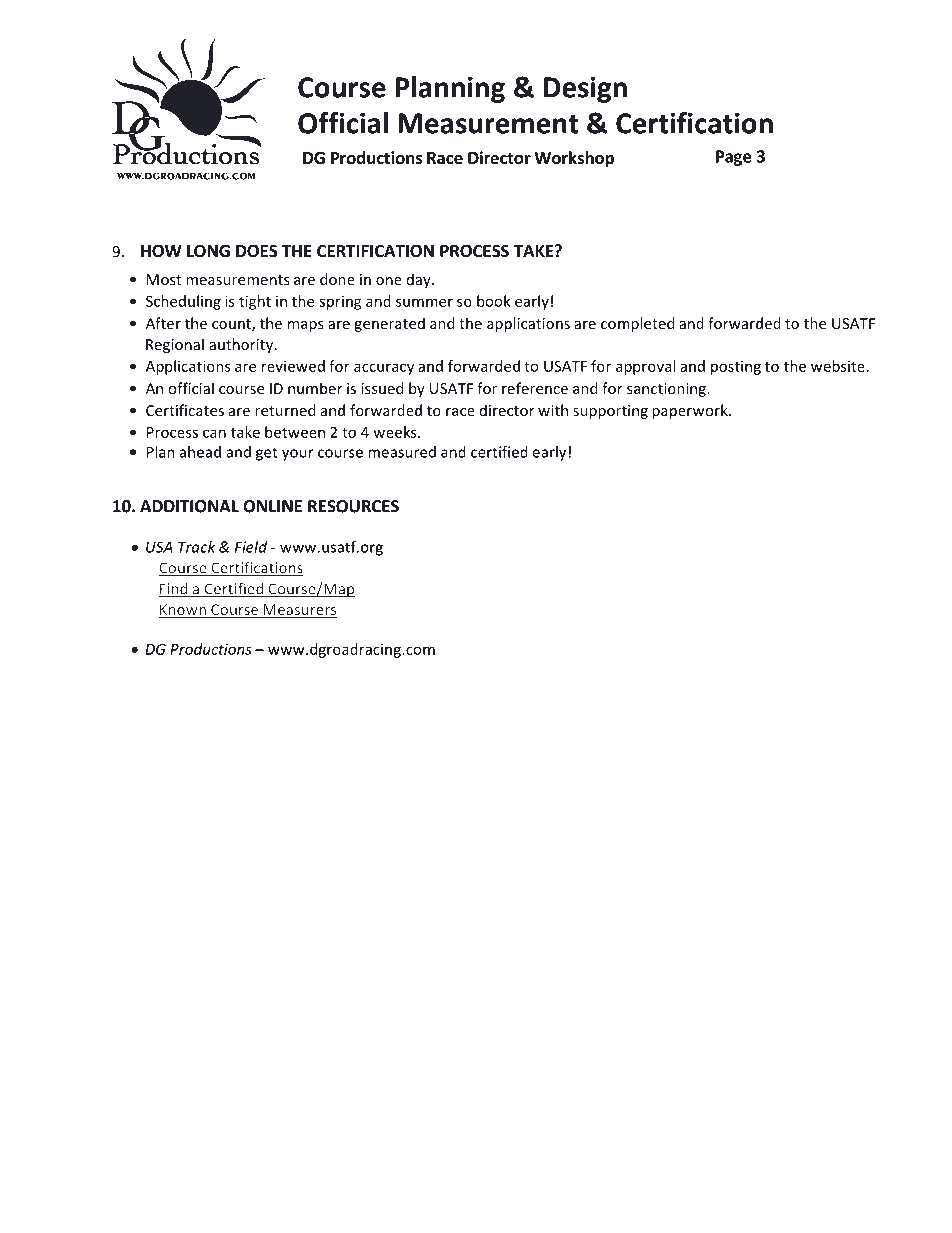 The height and width of the page is (1233, 952). I want to click on with, so click(553, 410).
